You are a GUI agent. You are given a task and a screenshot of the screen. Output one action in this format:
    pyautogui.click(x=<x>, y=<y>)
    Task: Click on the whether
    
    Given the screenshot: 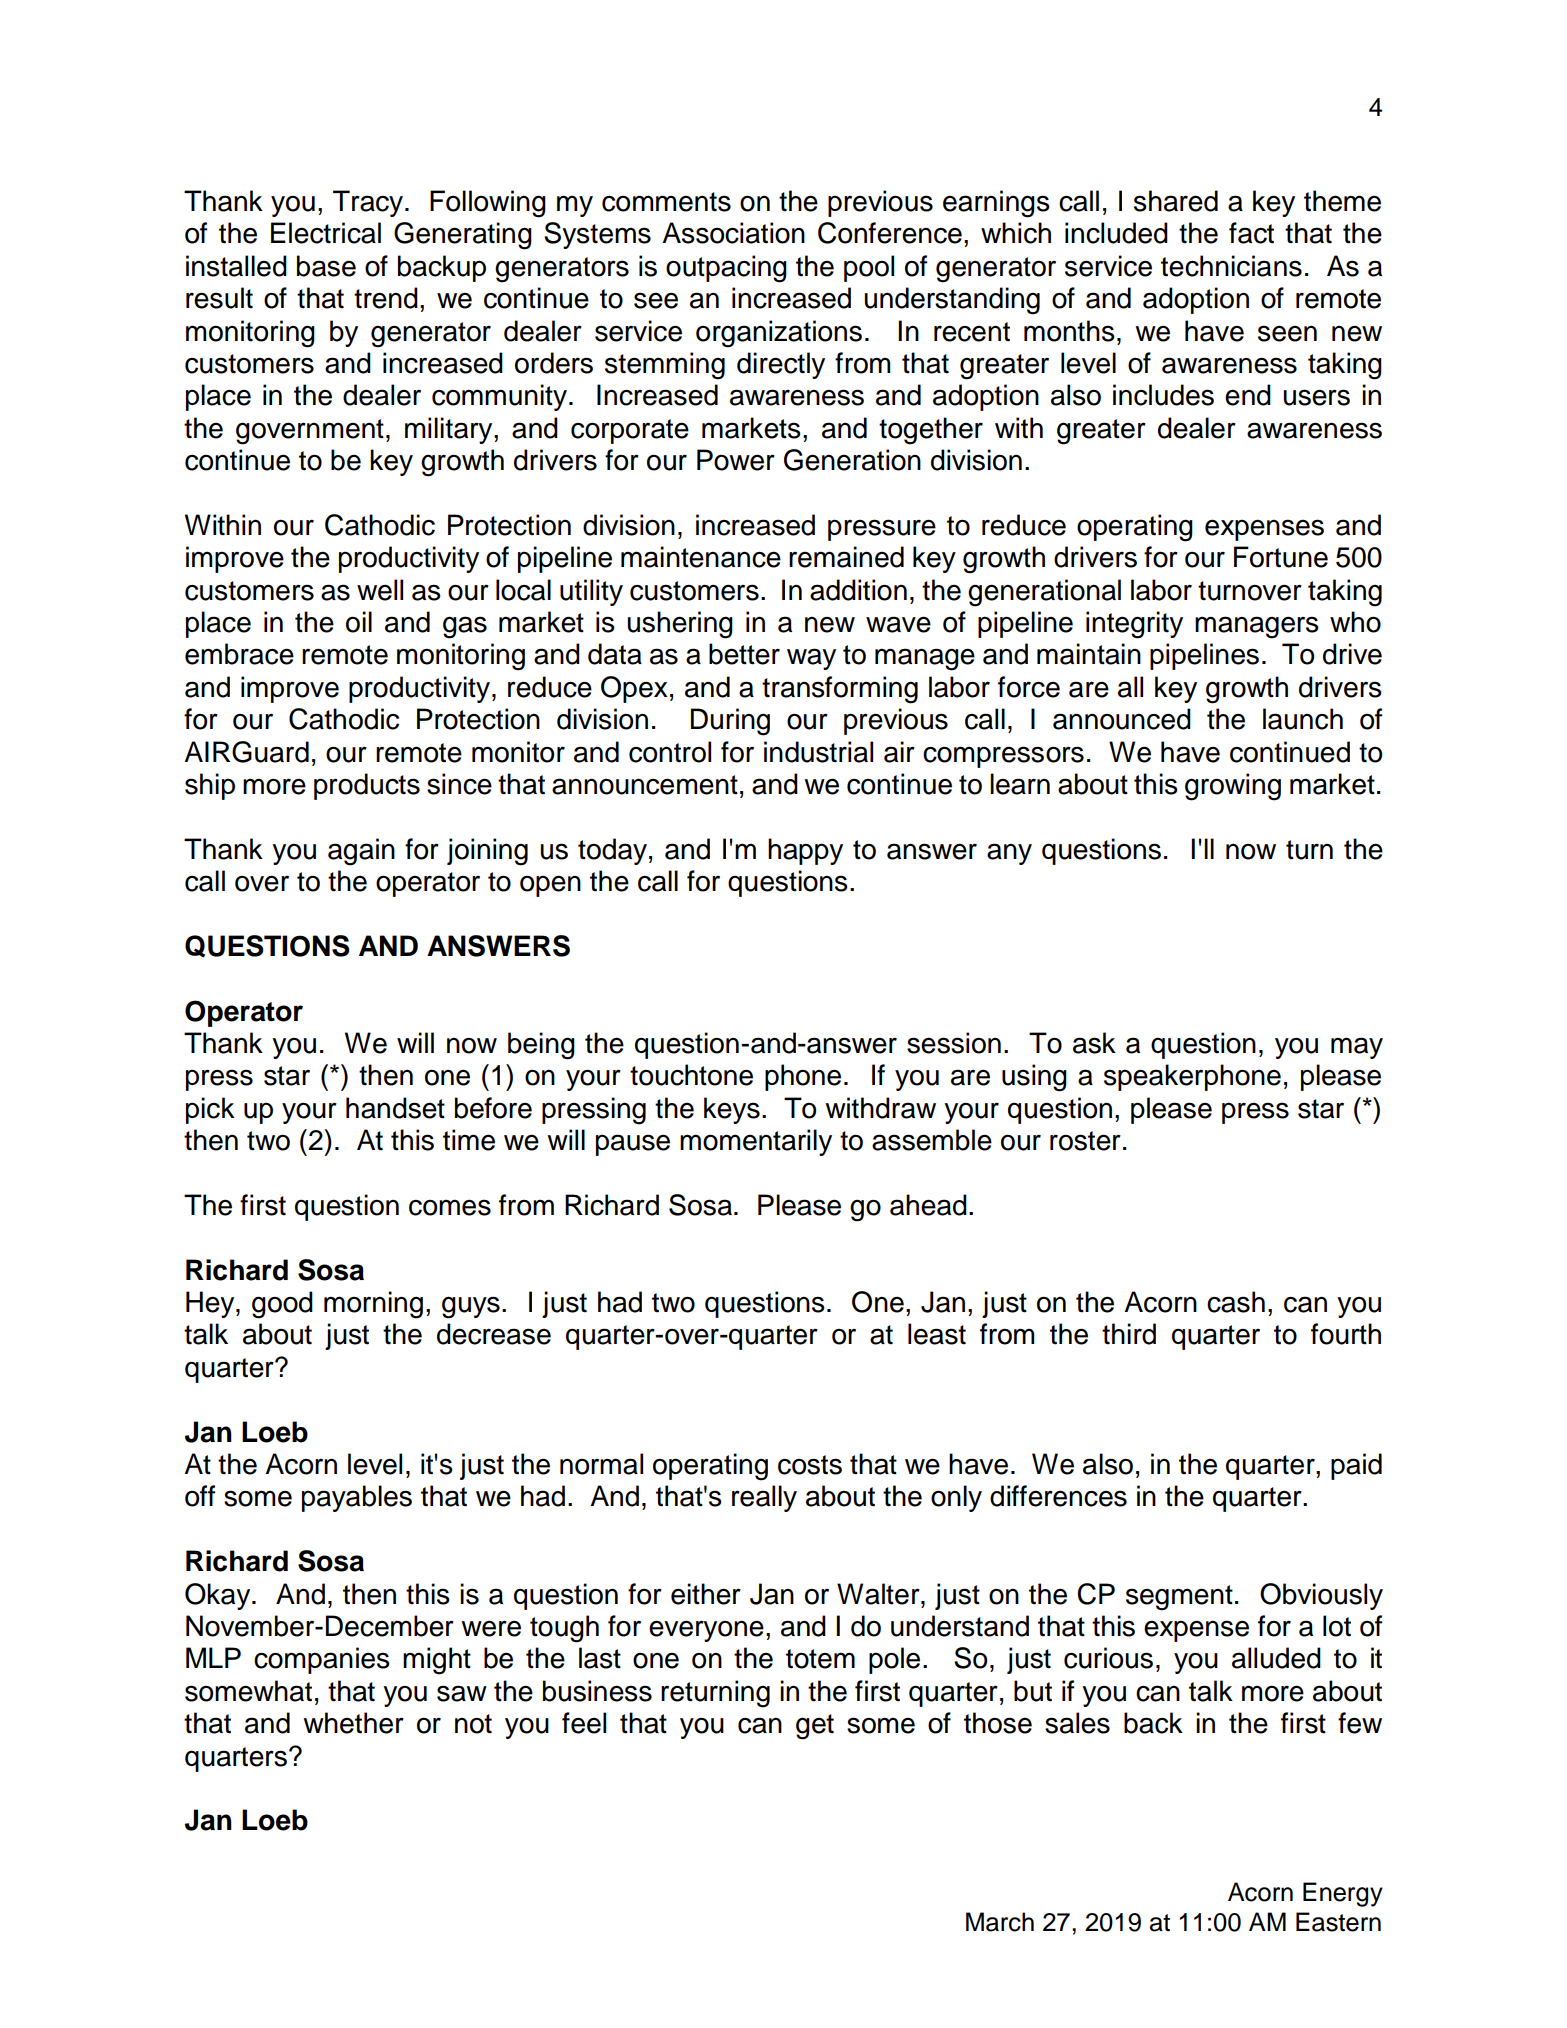 What is the action you would take?
    pyautogui.click(x=353, y=1723)
